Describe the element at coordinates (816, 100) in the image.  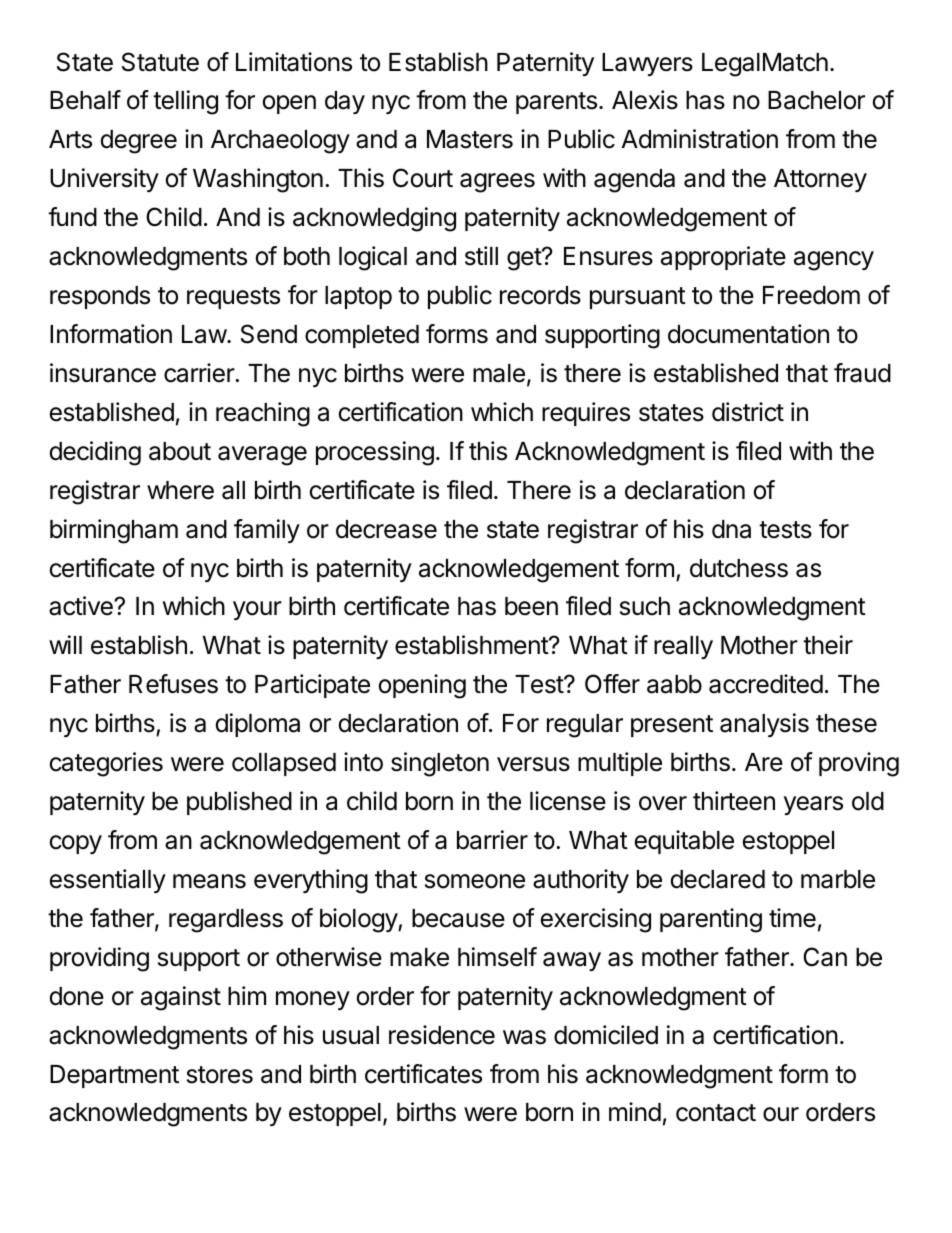
I see `Bachelor` at that location.
